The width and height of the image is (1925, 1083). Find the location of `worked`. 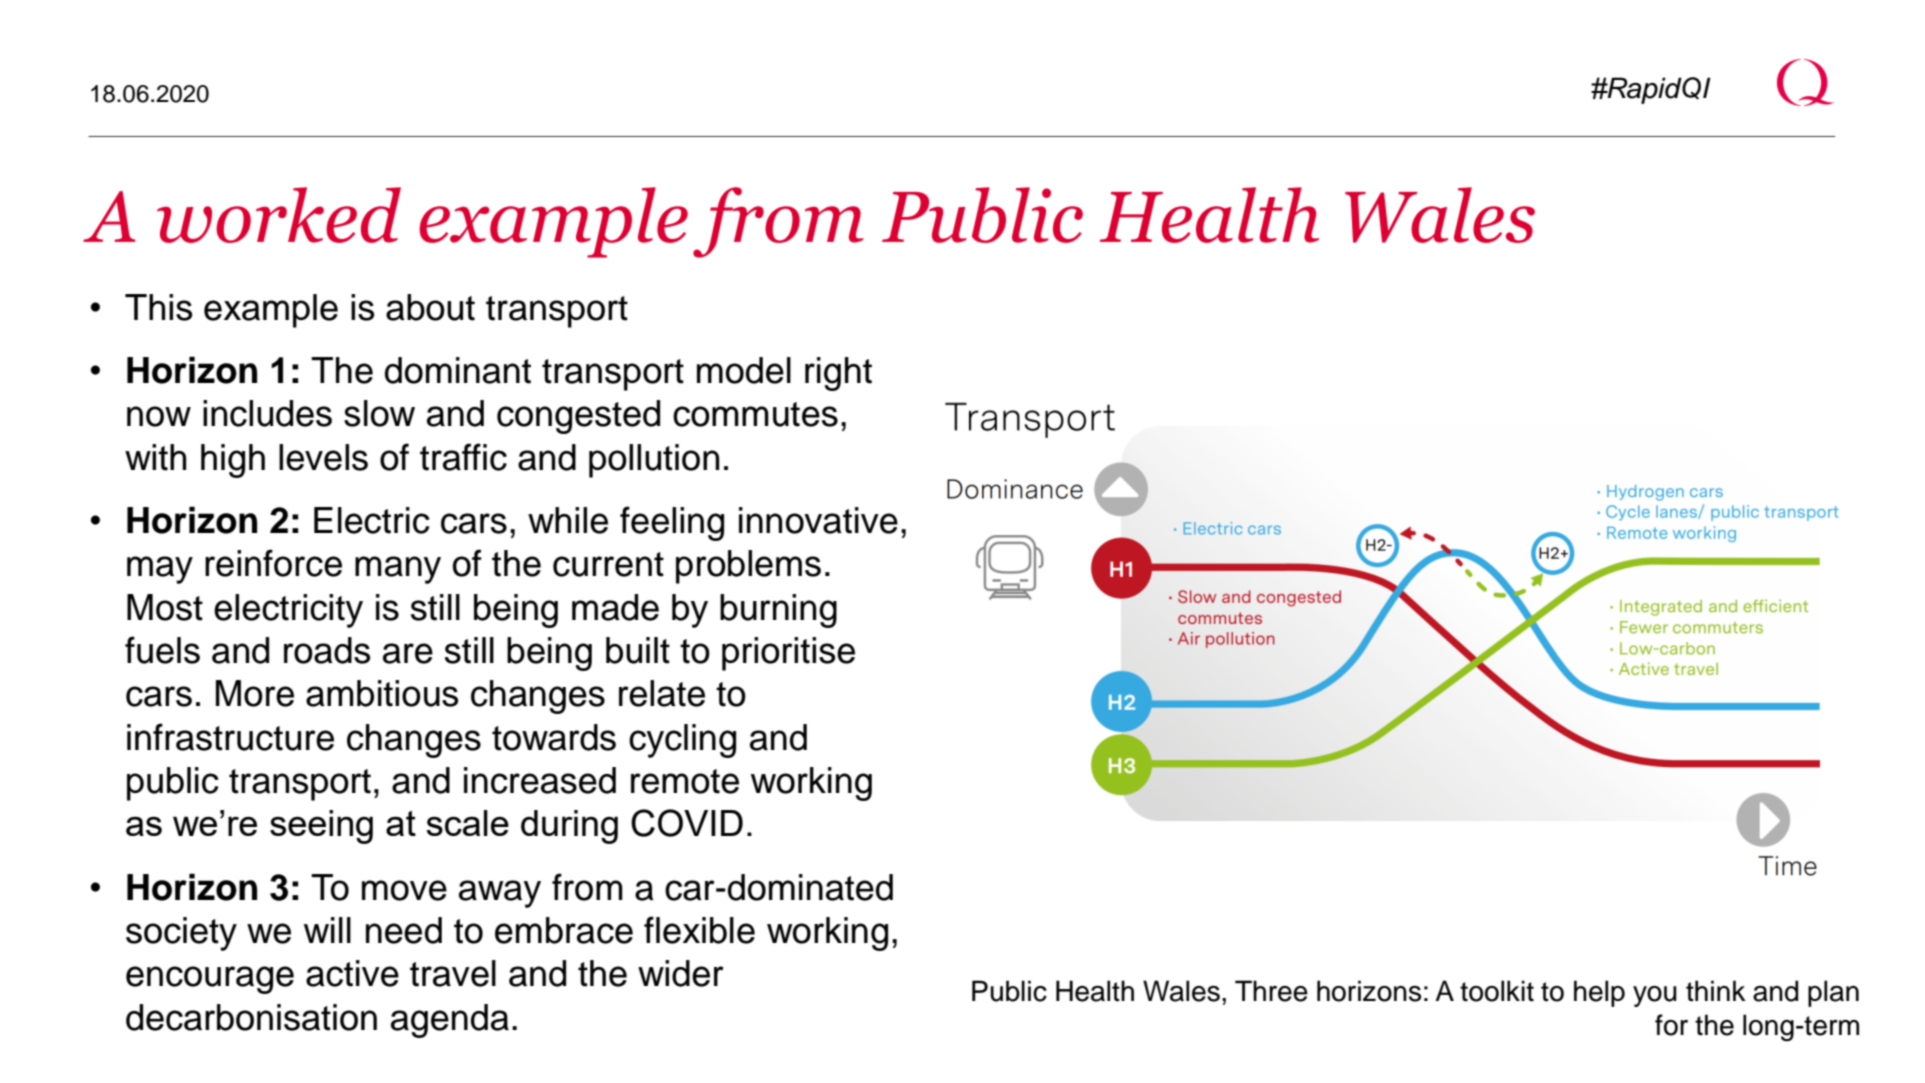

worked is located at coordinates (279, 215).
